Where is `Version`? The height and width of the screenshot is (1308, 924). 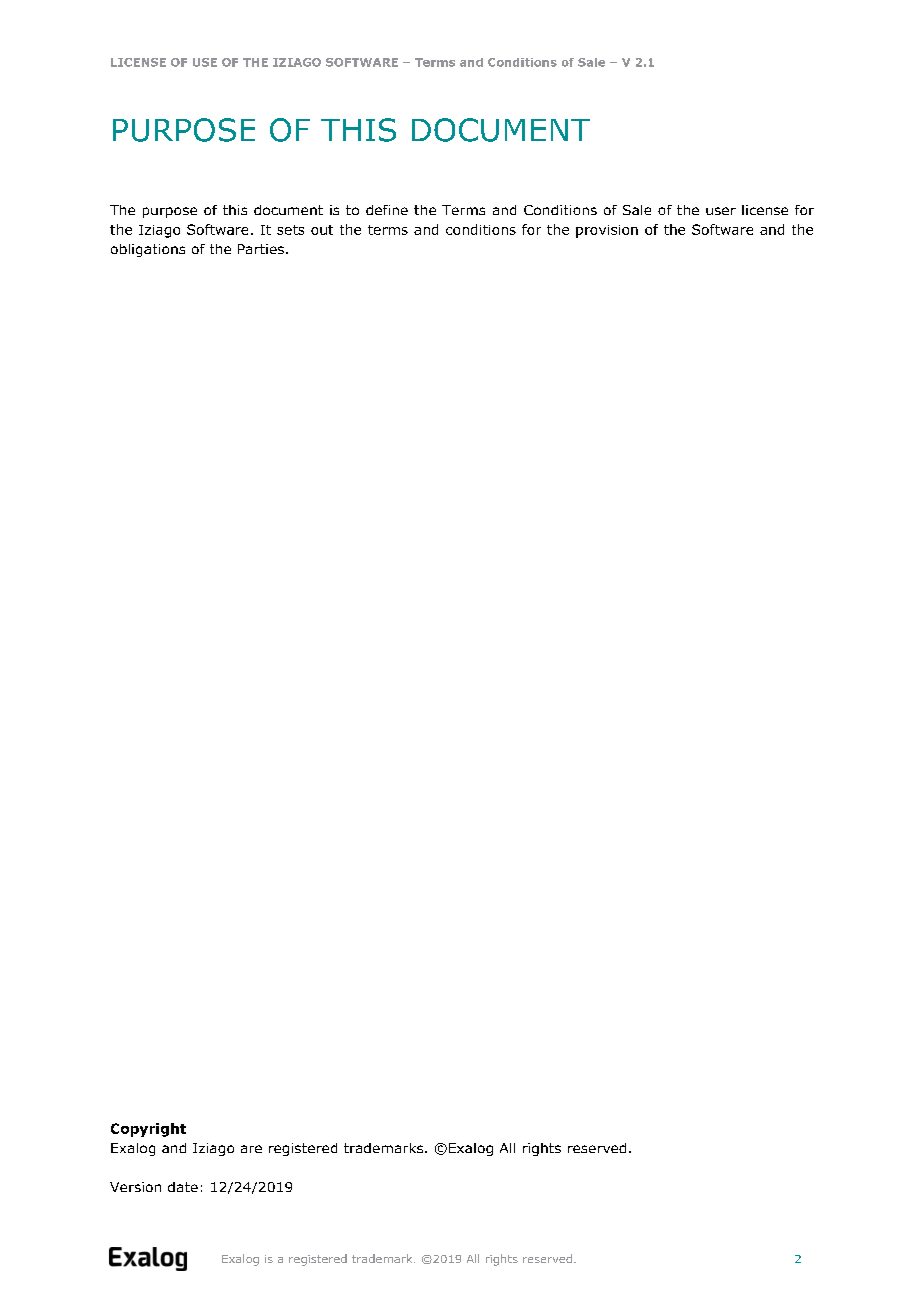 Version is located at coordinates (135, 1187).
